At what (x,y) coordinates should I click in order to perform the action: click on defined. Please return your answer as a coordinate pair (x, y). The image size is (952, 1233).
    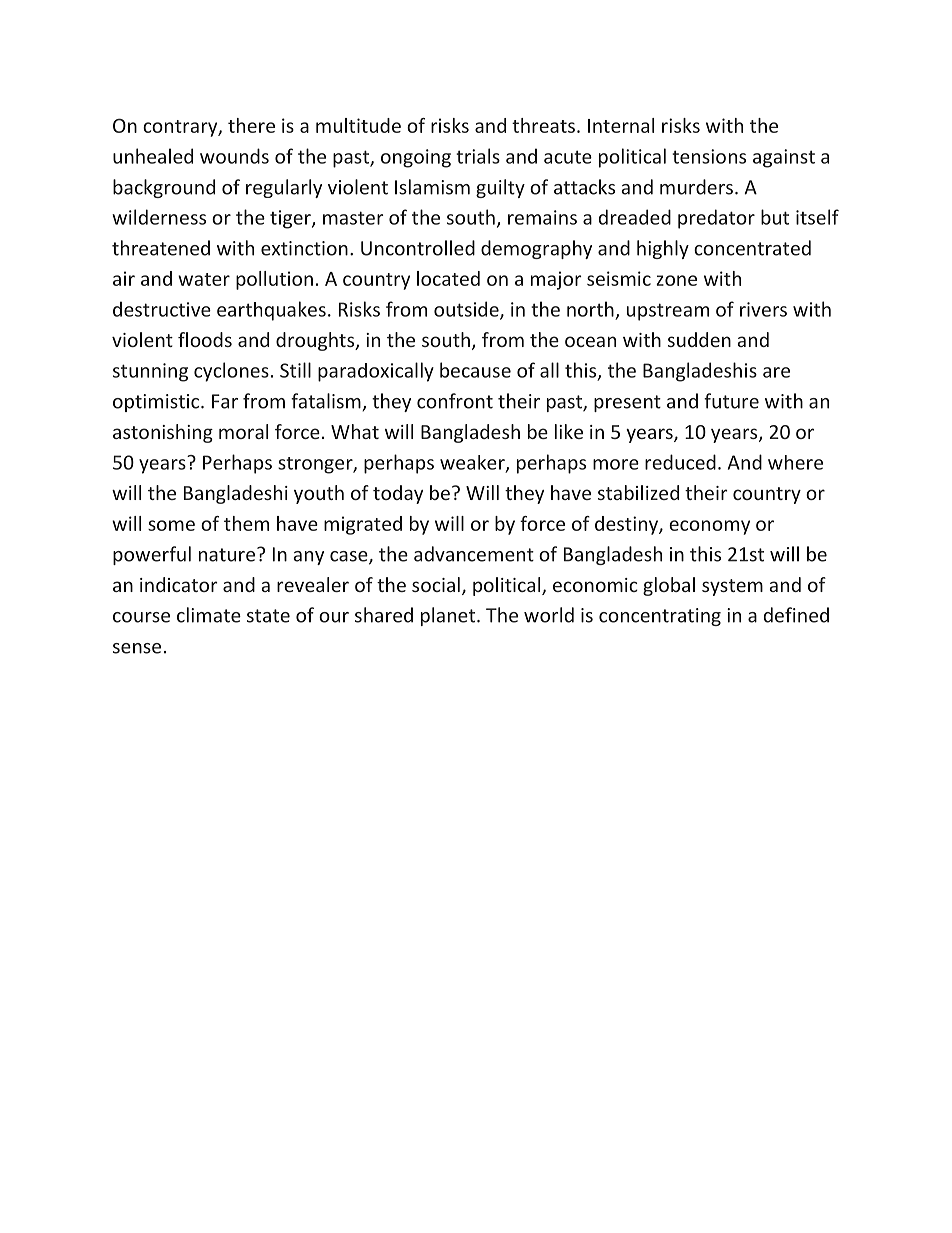
    Looking at the image, I should click on (796, 615).
